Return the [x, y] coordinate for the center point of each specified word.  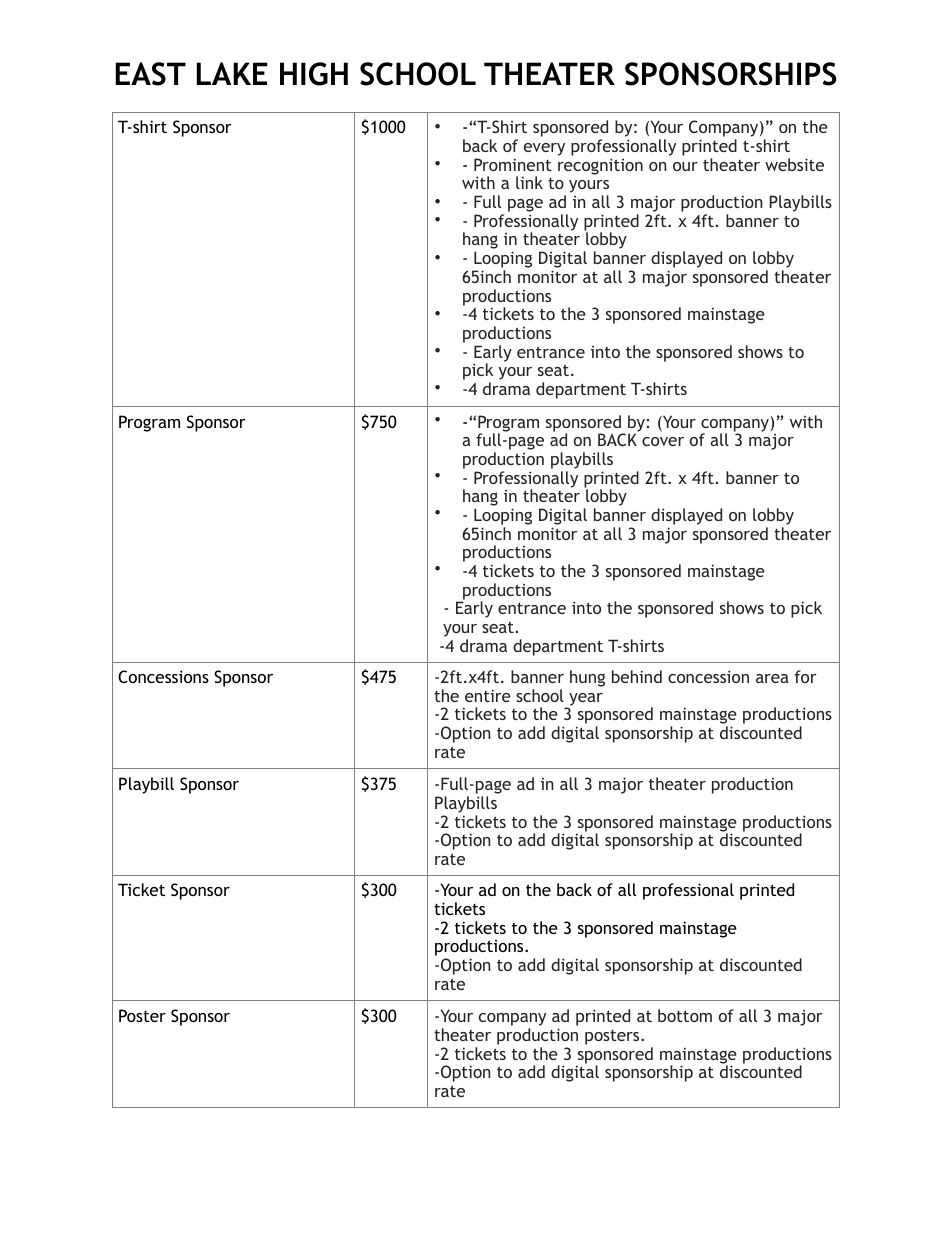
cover [663, 441]
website [794, 164]
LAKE [232, 73]
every [544, 149]
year [585, 700]
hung [587, 678]
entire [488, 695]
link [529, 182]
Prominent [513, 164]
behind [637, 676]
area [772, 678]
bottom [685, 1015]
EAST [150, 74]
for [805, 676]
